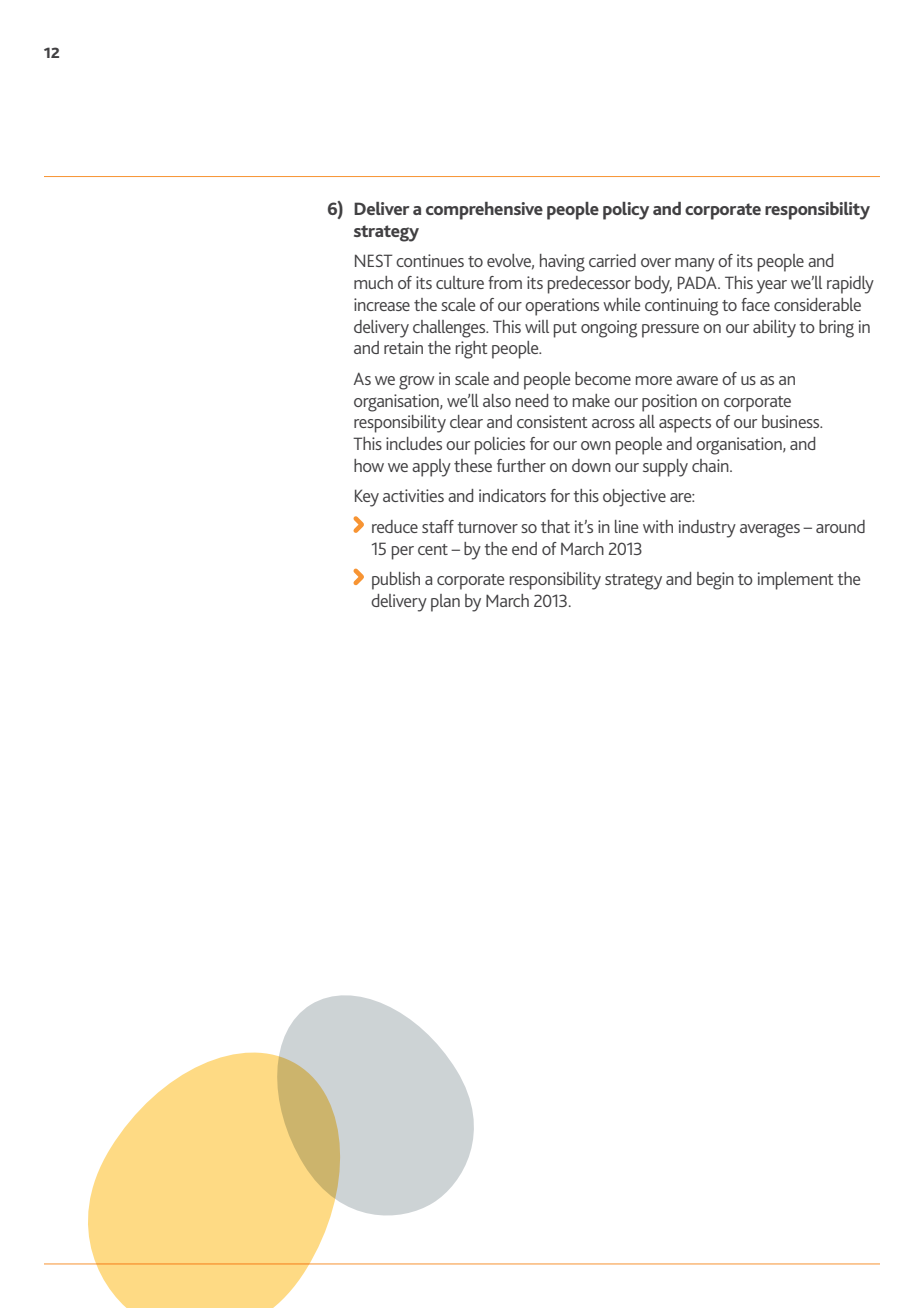 Image resolution: width=924 pixels, height=1308 pixels. Describe the element at coordinates (621, 304) in the page. I see `while` at that location.
